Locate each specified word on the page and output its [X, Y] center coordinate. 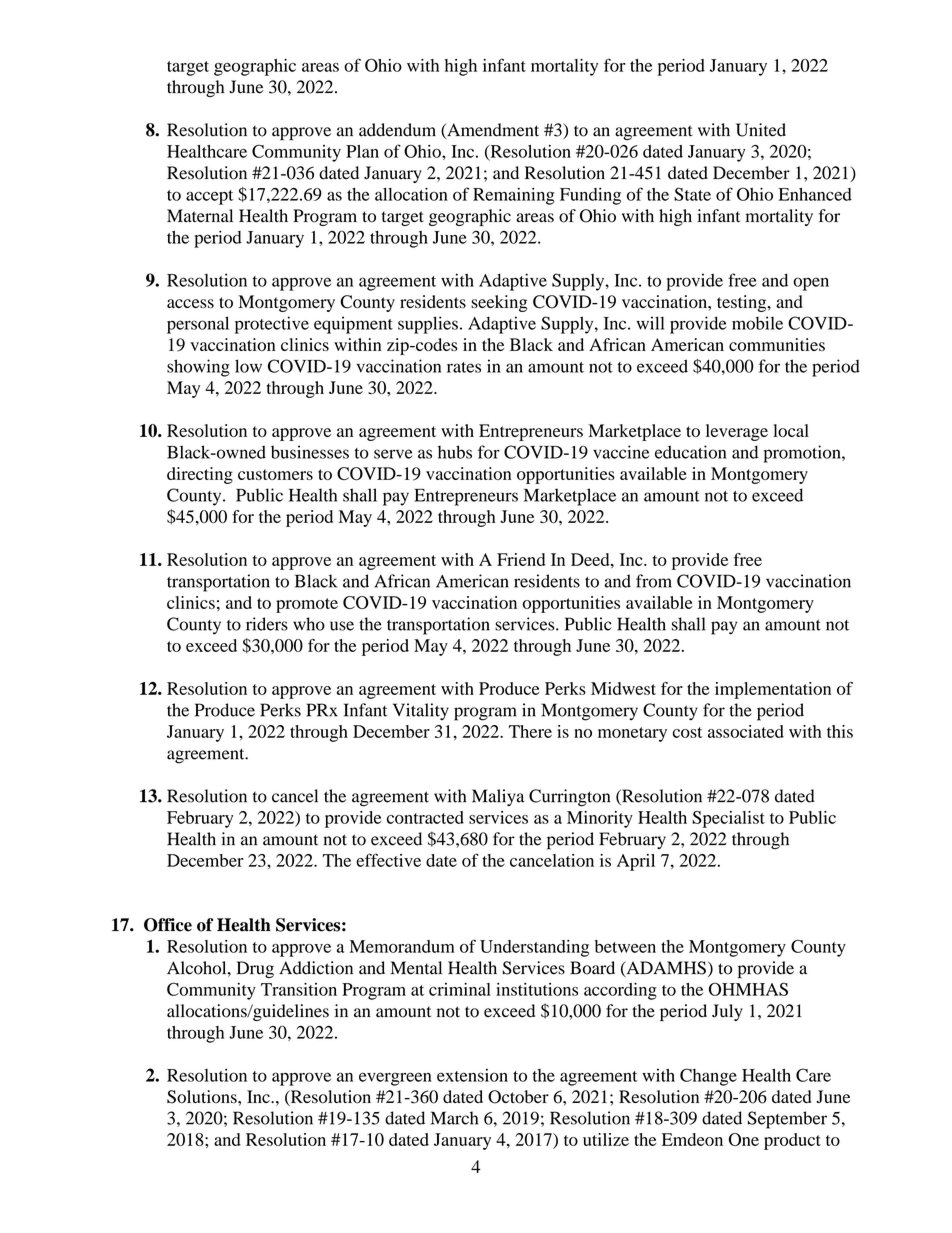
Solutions [203, 1097]
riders [267, 624]
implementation [773, 690]
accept [209, 197]
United [761, 130]
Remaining [514, 196]
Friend [521, 559]
